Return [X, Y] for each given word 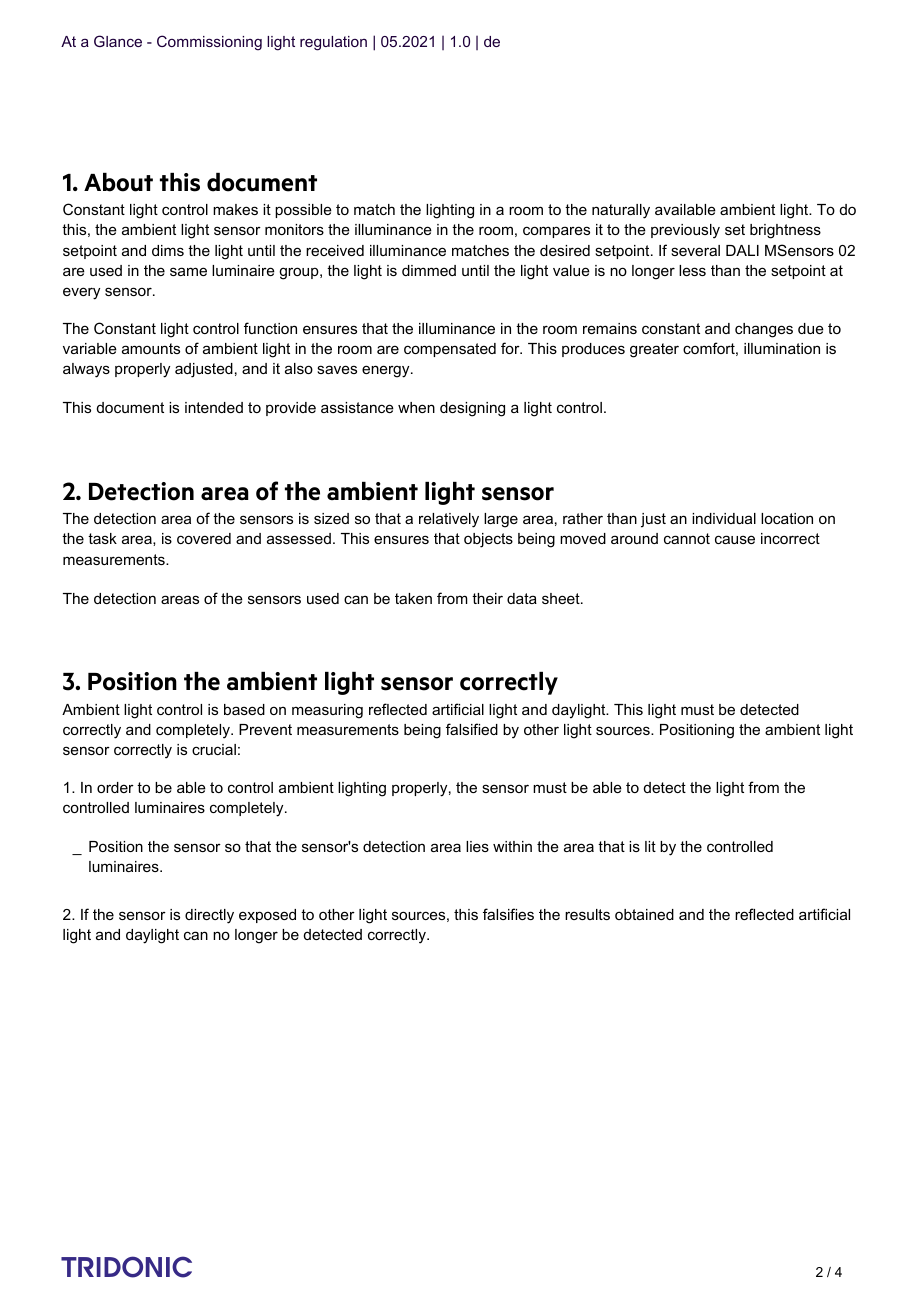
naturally [621, 211]
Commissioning [209, 43]
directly [209, 916]
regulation [333, 43]
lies [477, 846]
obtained [644, 914]
